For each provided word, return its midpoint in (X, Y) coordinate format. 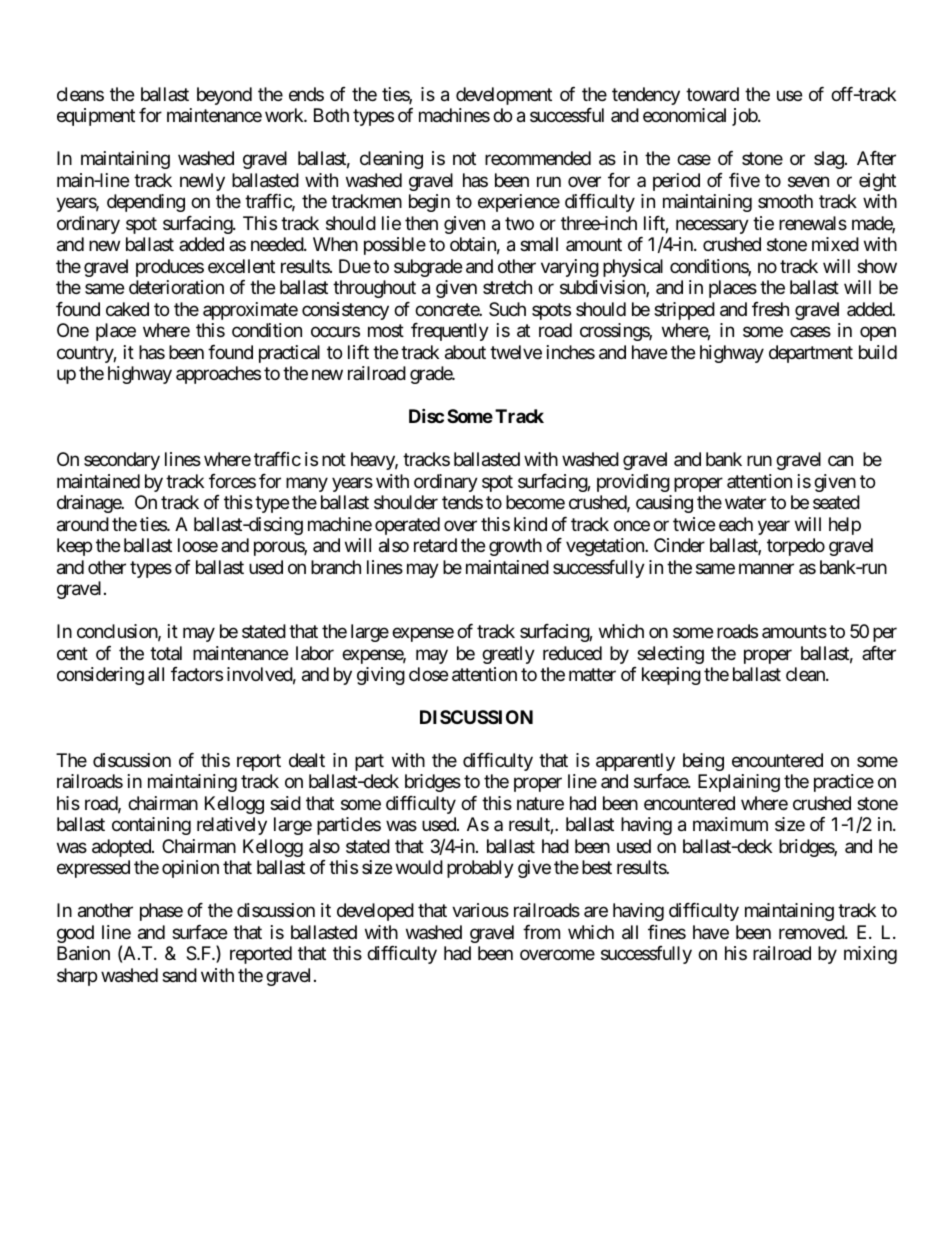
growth (515, 547)
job (745, 117)
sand (179, 975)
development (504, 96)
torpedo (796, 547)
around (83, 524)
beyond (224, 96)
